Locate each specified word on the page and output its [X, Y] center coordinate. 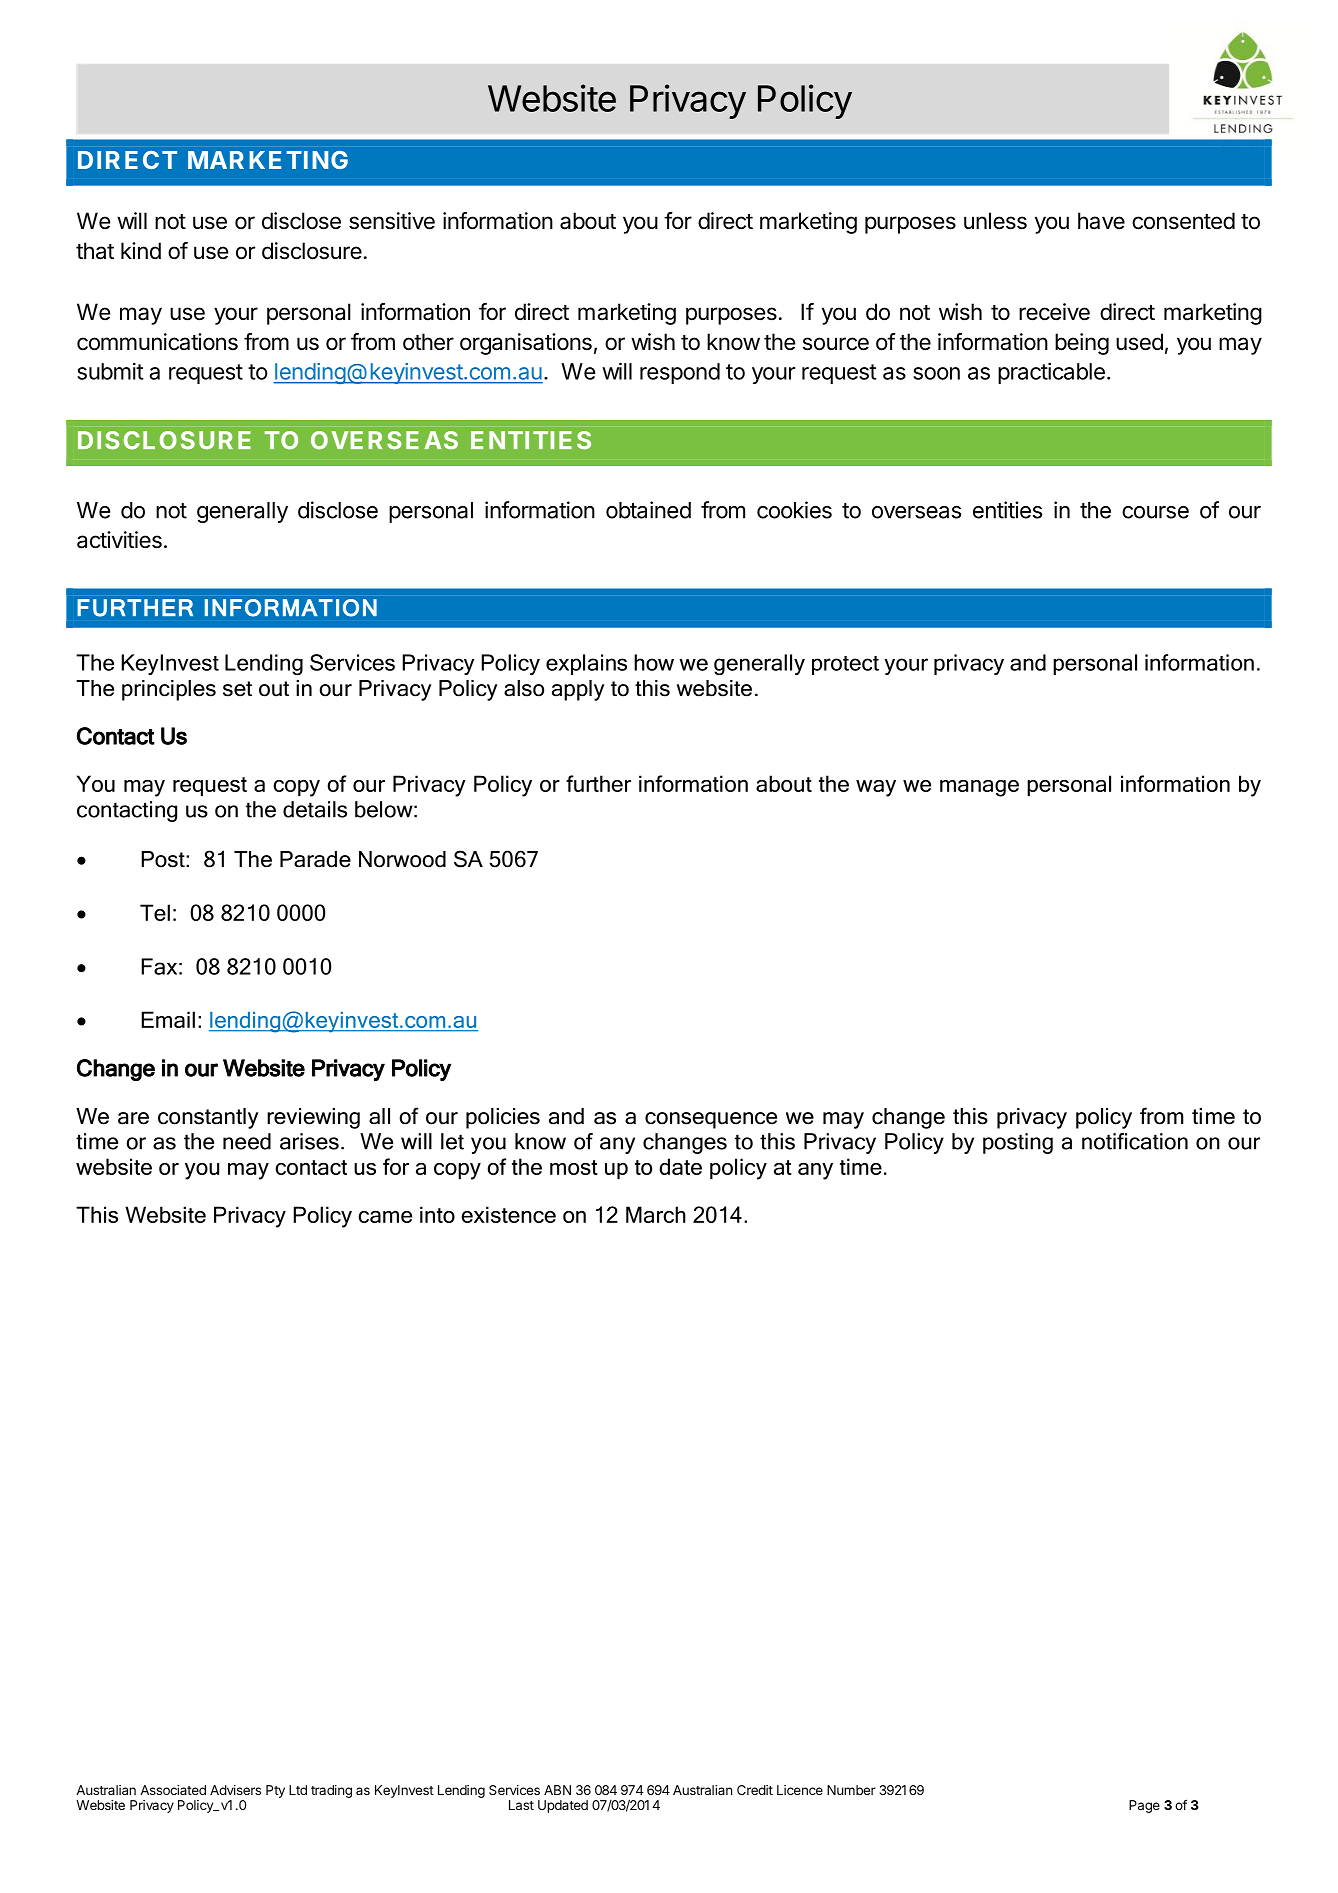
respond [680, 373]
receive [1054, 312]
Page [1144, 1806]
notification [1135, 1141]
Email [168, 1019]
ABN [557, 1790]
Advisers [235, 1790]
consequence [711, 1120]
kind [141, 251]
